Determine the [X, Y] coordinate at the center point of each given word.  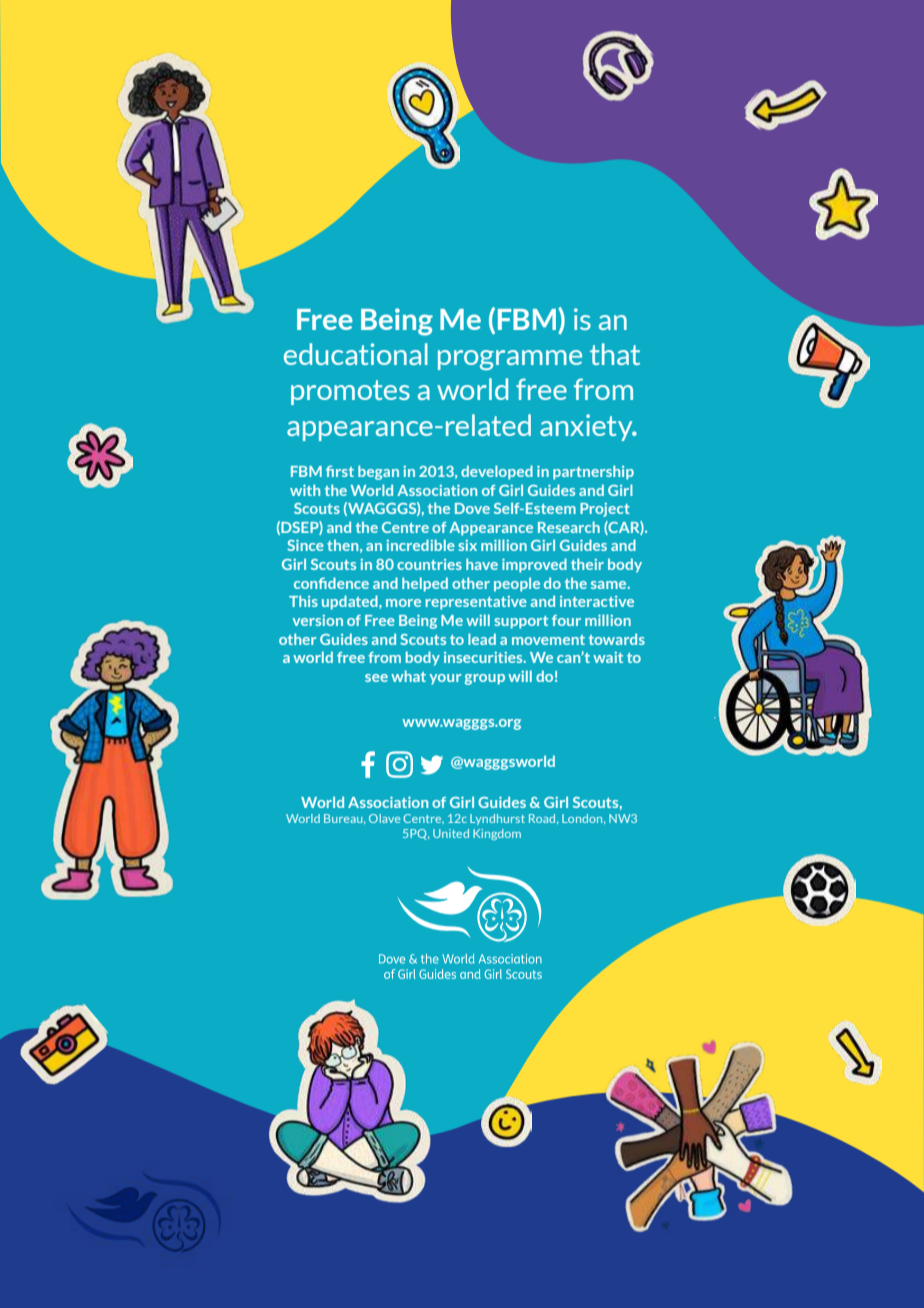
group [484, 679]
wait [608, 657]
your [445, 679]
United [451, 833]
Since [305, 545]
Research [569, 527]
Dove [472, 508]
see [376, 678]
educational [356, 354]
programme [510, 360]
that [615, 354]
